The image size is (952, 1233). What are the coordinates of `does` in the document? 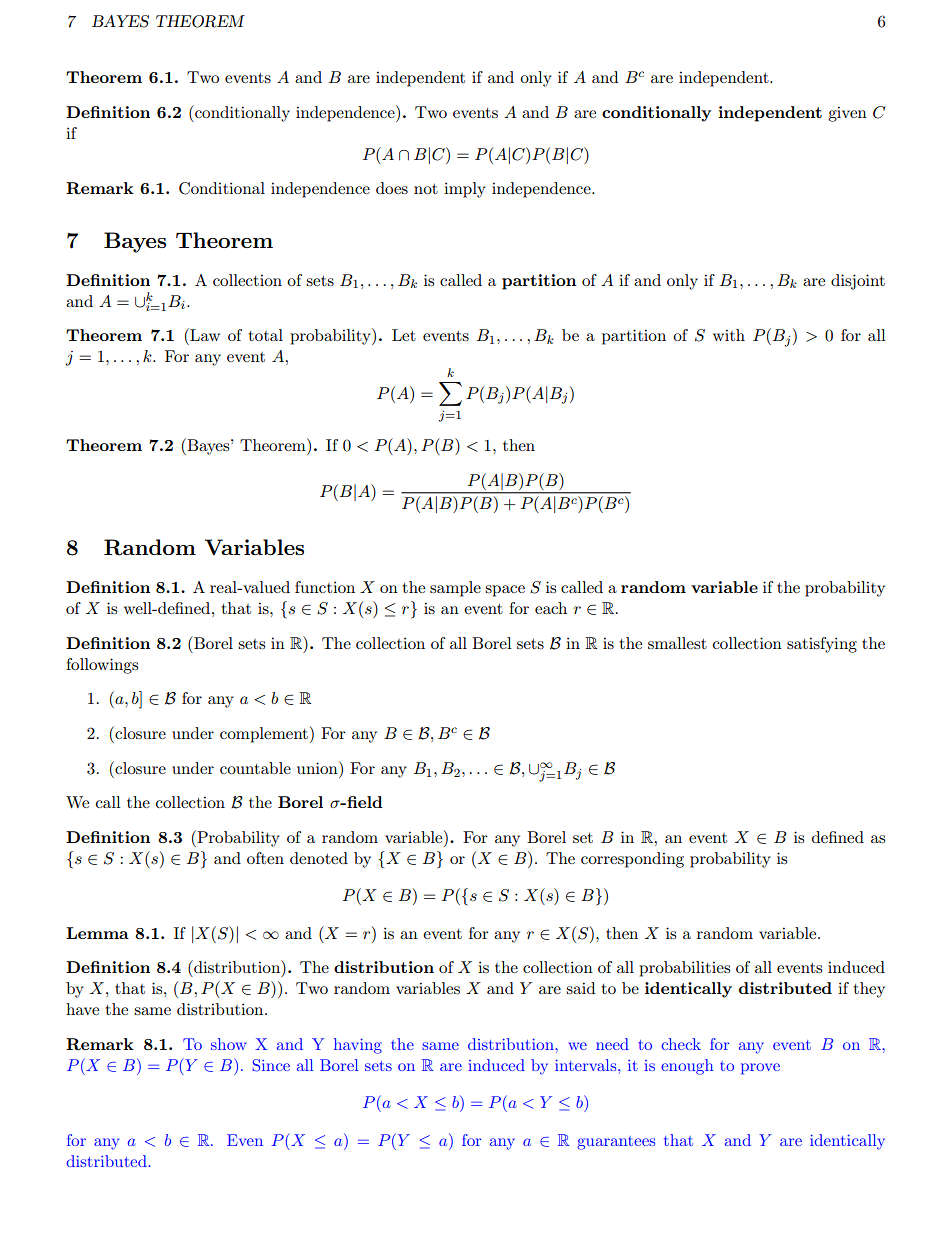 It's located at (392, 188).
